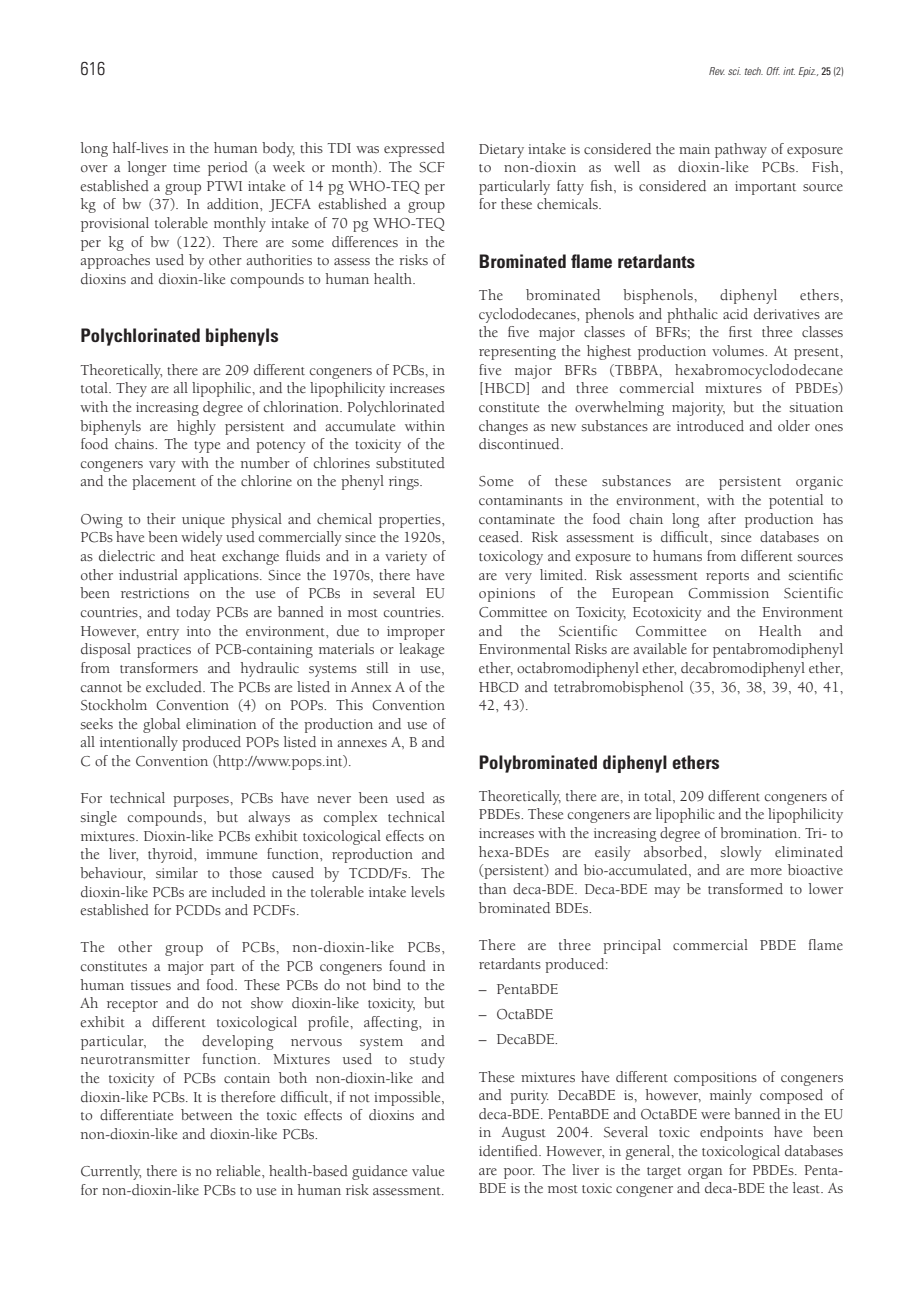  What do you see at coordinates (239, 1171) in the page?
I see `reliable` at bounding box center [239, 1171].
